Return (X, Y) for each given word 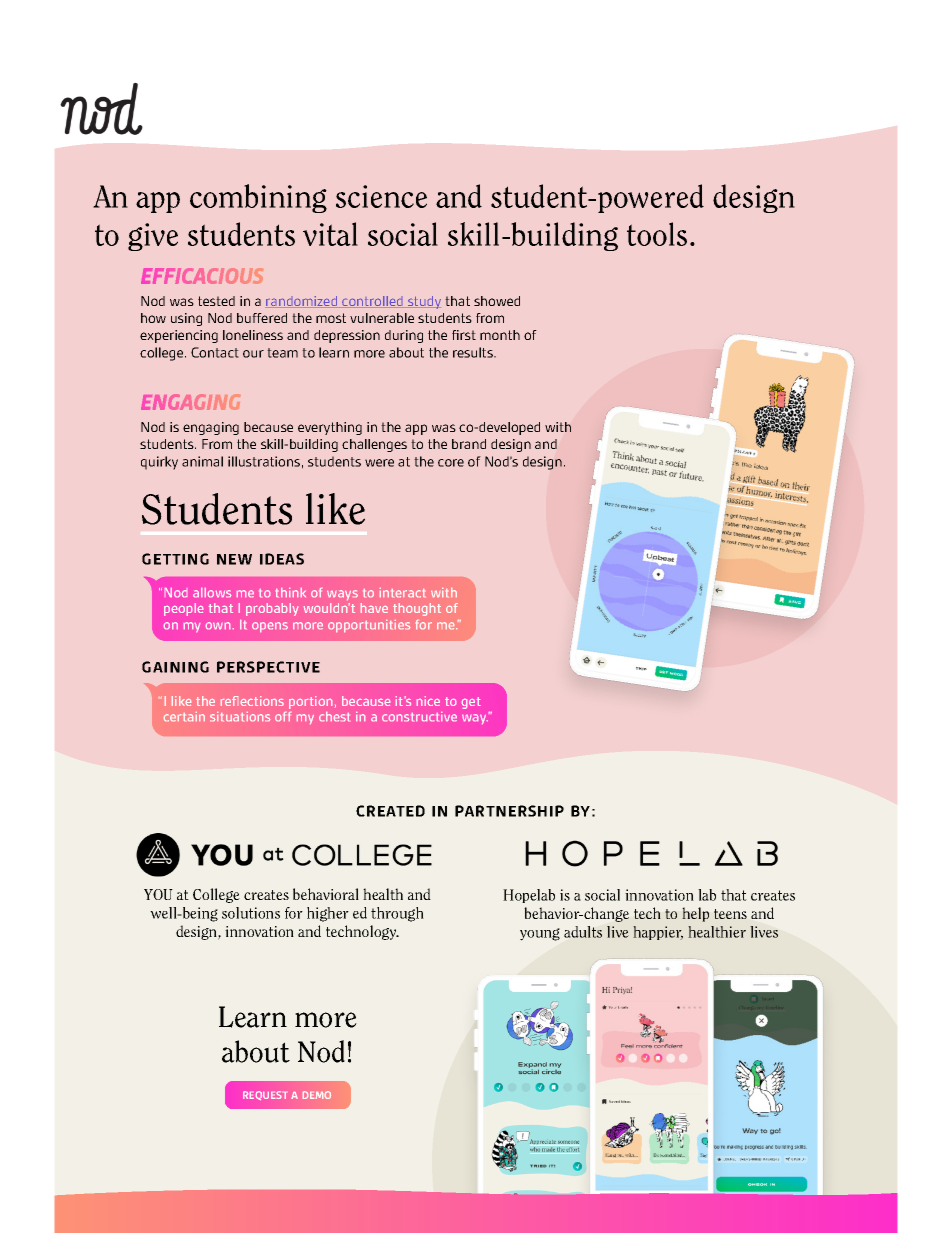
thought (417, 609)
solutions (251, 913)
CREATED (390, 811)
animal (202, 461)
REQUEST (264, 1095)
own (218, 625)
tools (657, 234)
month (500, 335)
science (381, 196)
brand (469, 444)
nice (428, 701)
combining (258, 198)
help (695, 914)
